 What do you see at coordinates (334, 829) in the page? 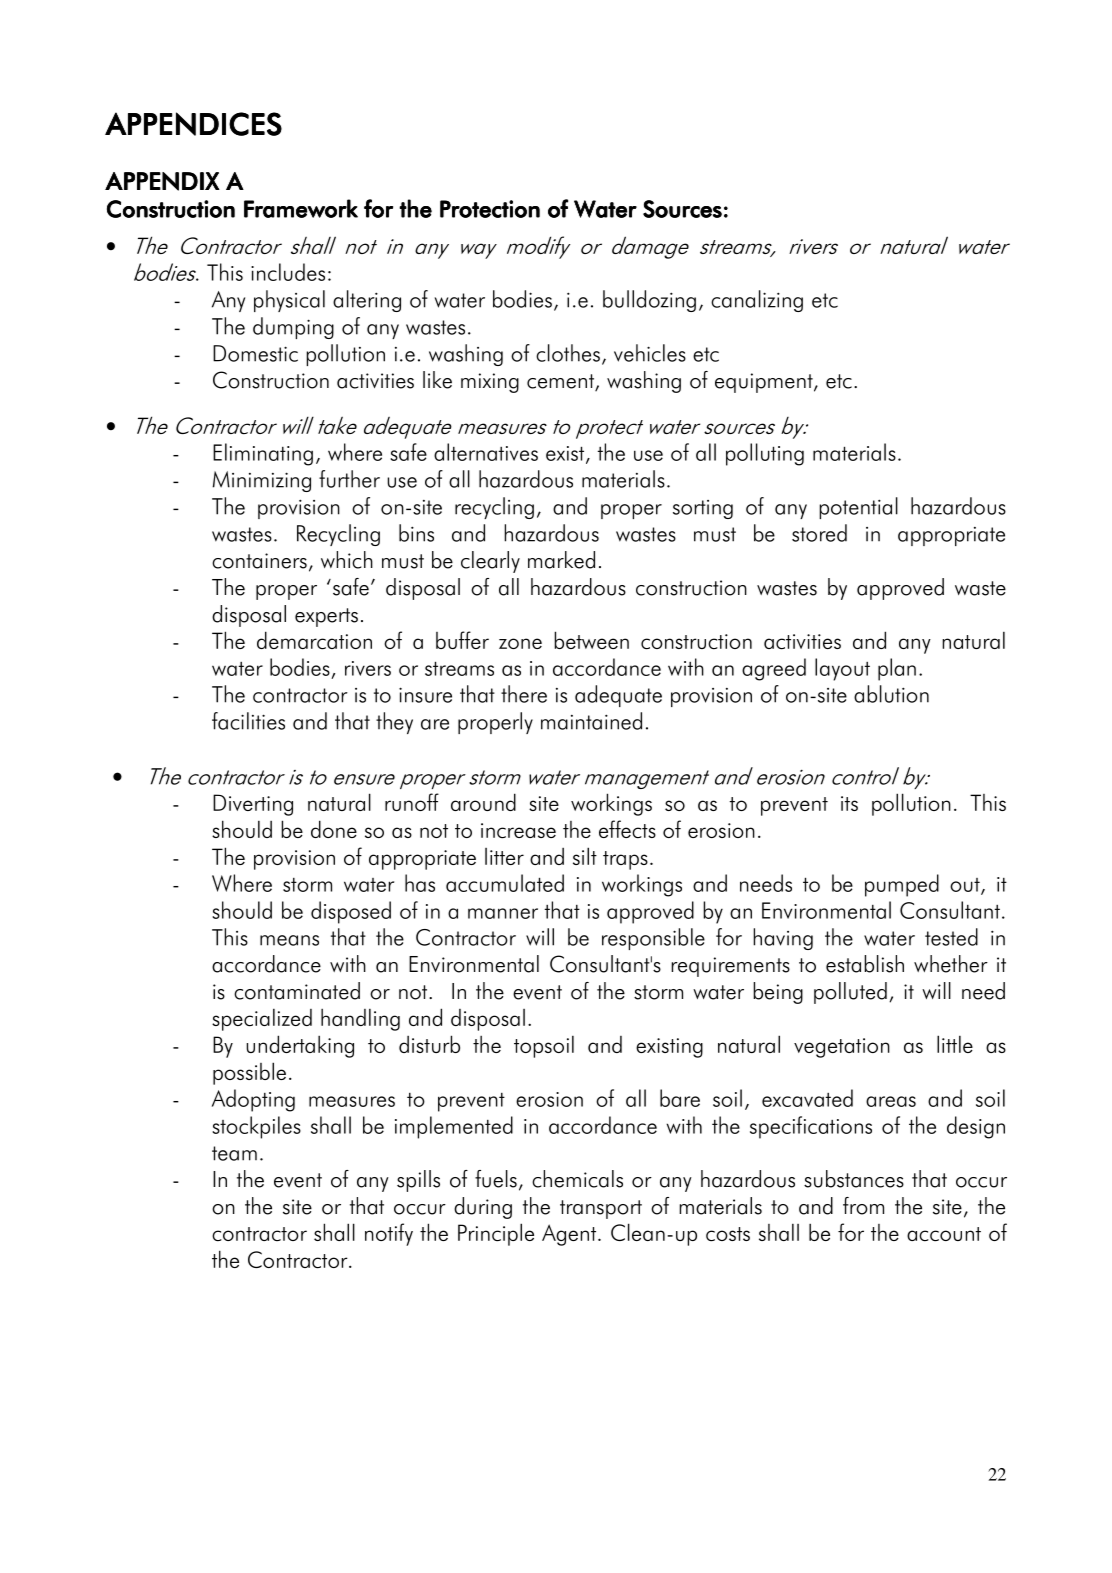
I see `done` at bounding box center [334, 829].
